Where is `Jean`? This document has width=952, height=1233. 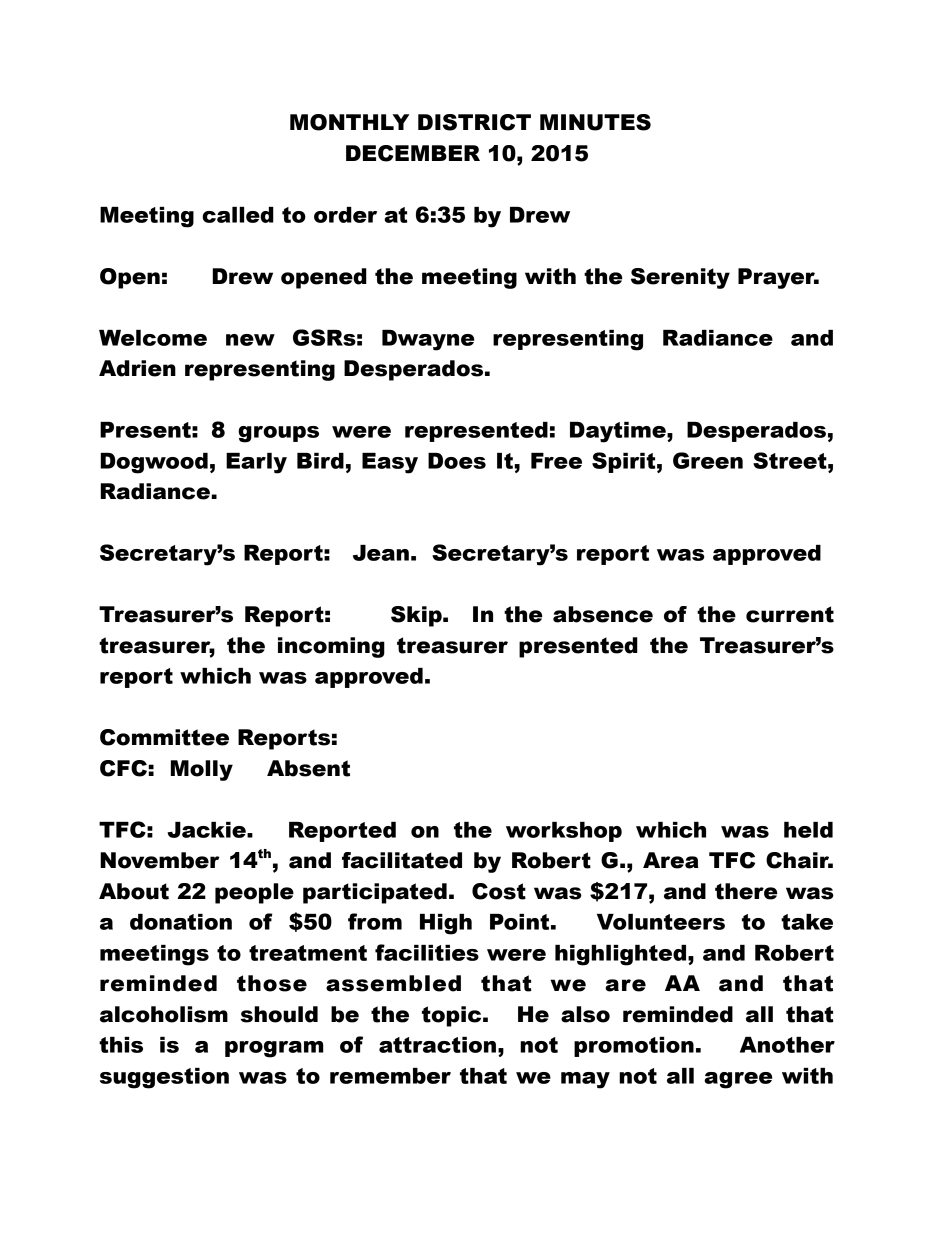 Jean is located at coordinates (381, 553).
